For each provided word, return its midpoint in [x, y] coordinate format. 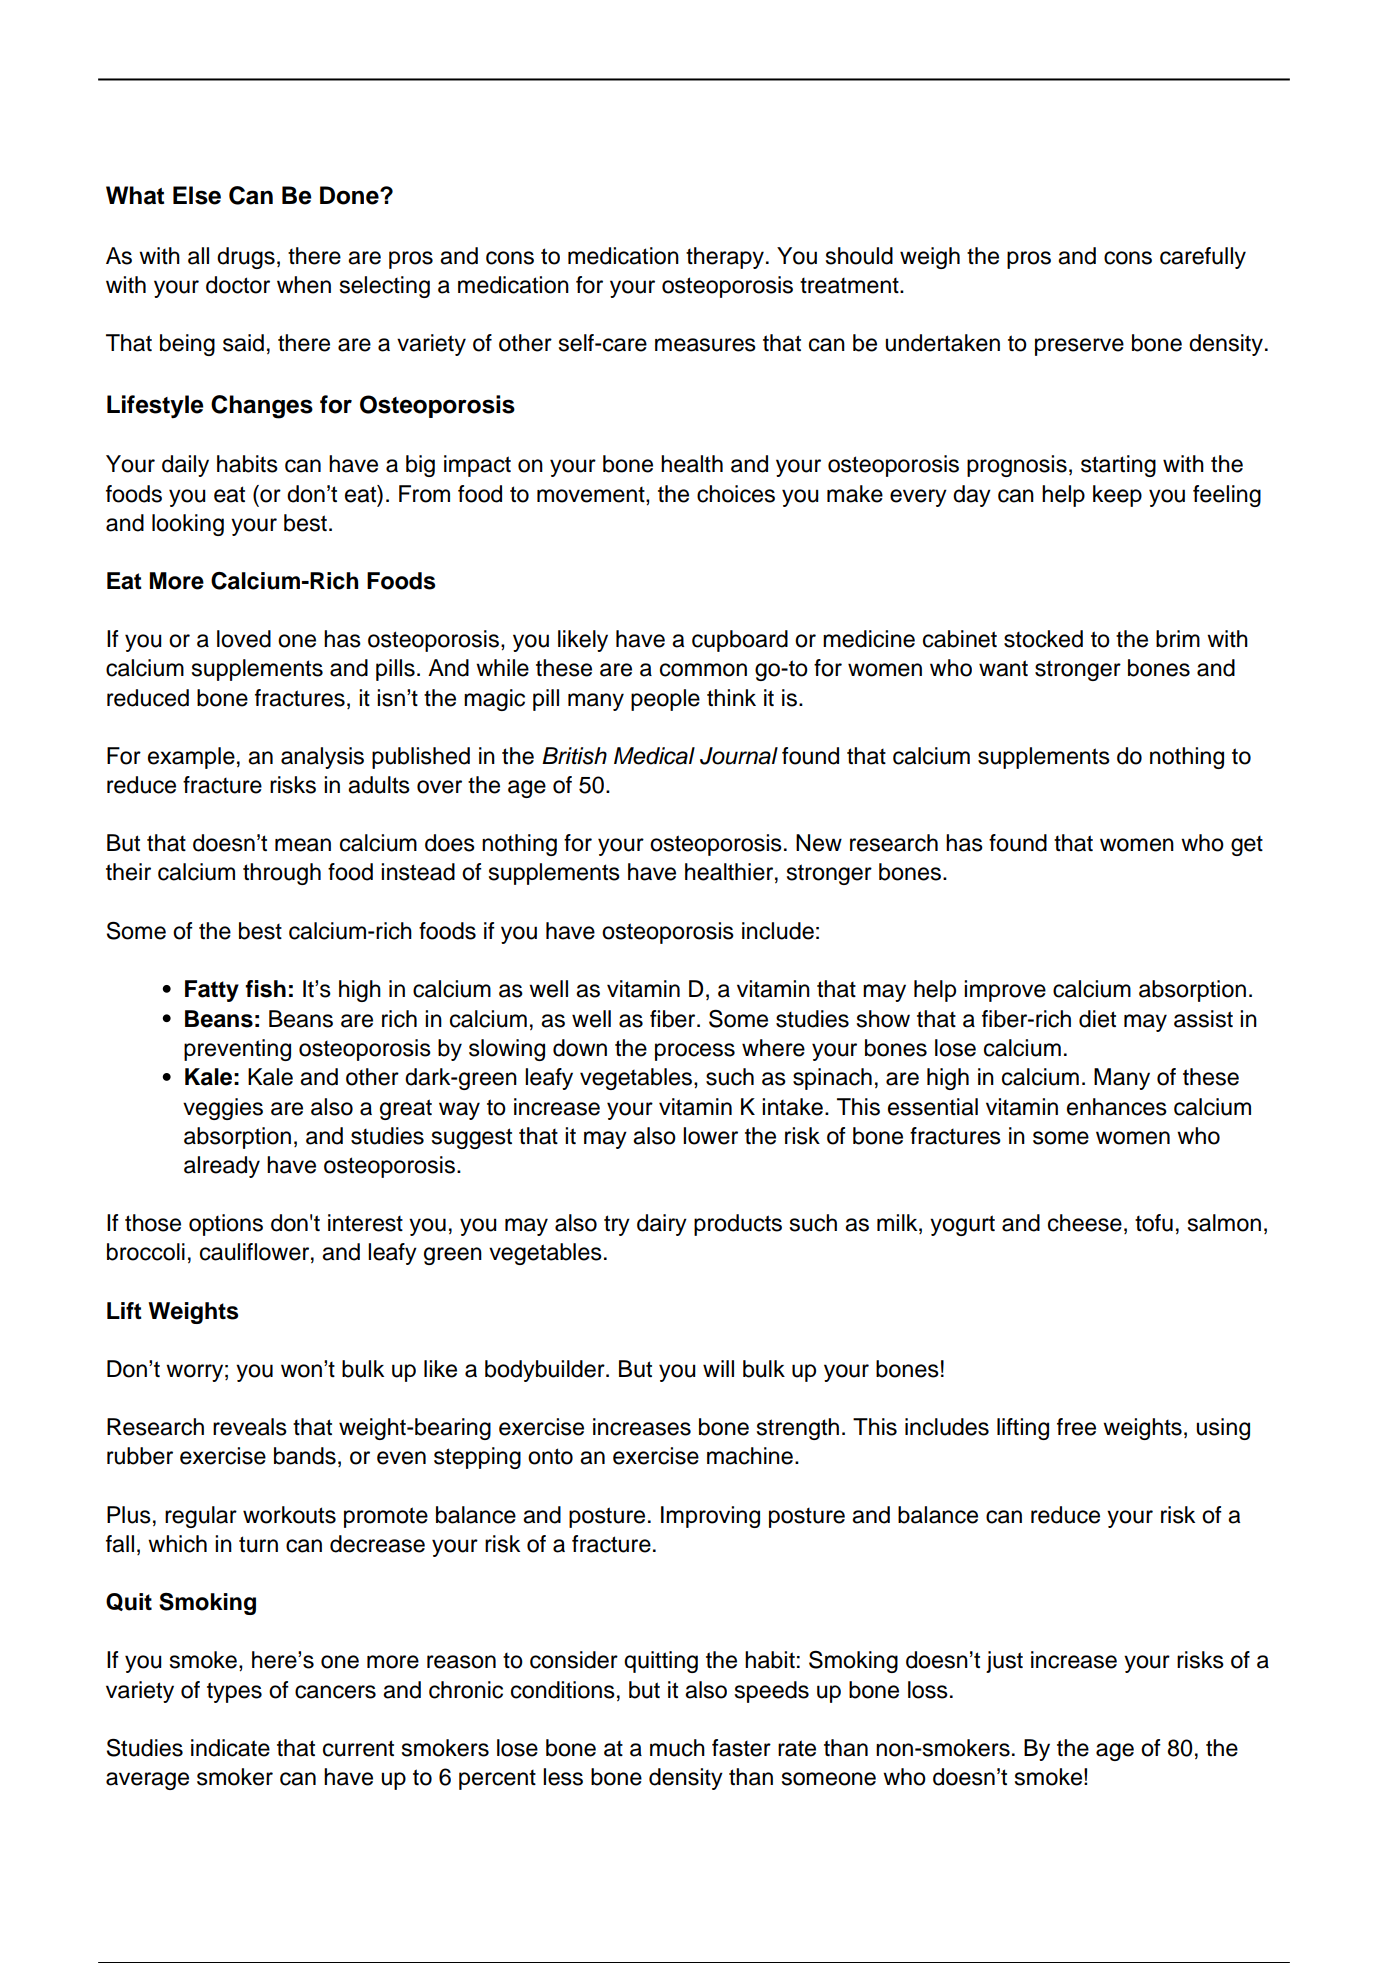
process [695, 1052]
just [1004, 1662]
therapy [725, 258]
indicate [230, 1748]
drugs [246, 258]
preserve [1079, 347]
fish [265, 989]
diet [1097, 1019]
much [677, 1748]
